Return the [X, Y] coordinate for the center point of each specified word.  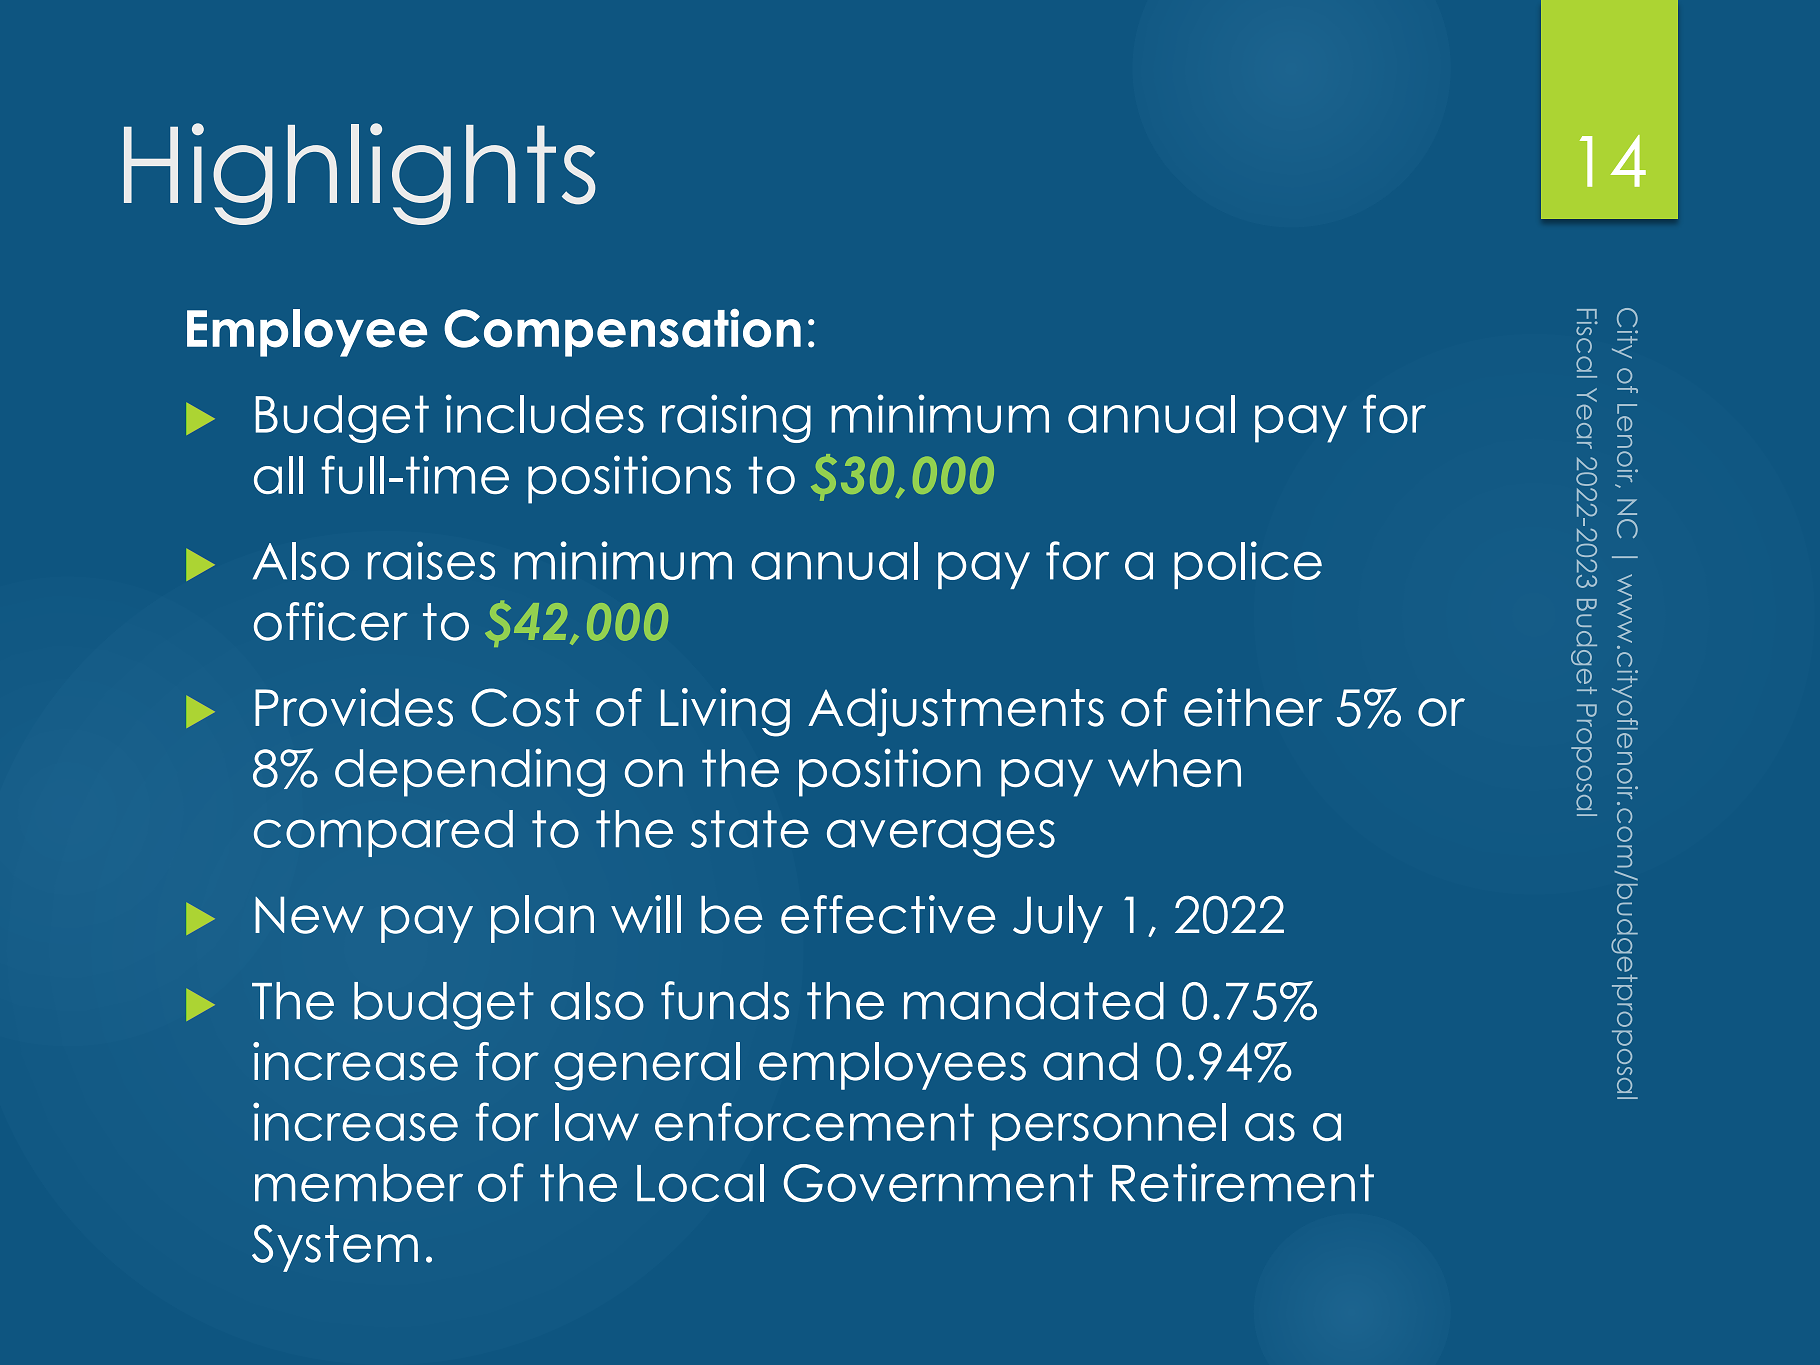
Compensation [622, 332]
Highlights [360, 174]
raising [736, 418]
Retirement [1243, 1182]
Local [700, 1183]
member [359, 1183]
